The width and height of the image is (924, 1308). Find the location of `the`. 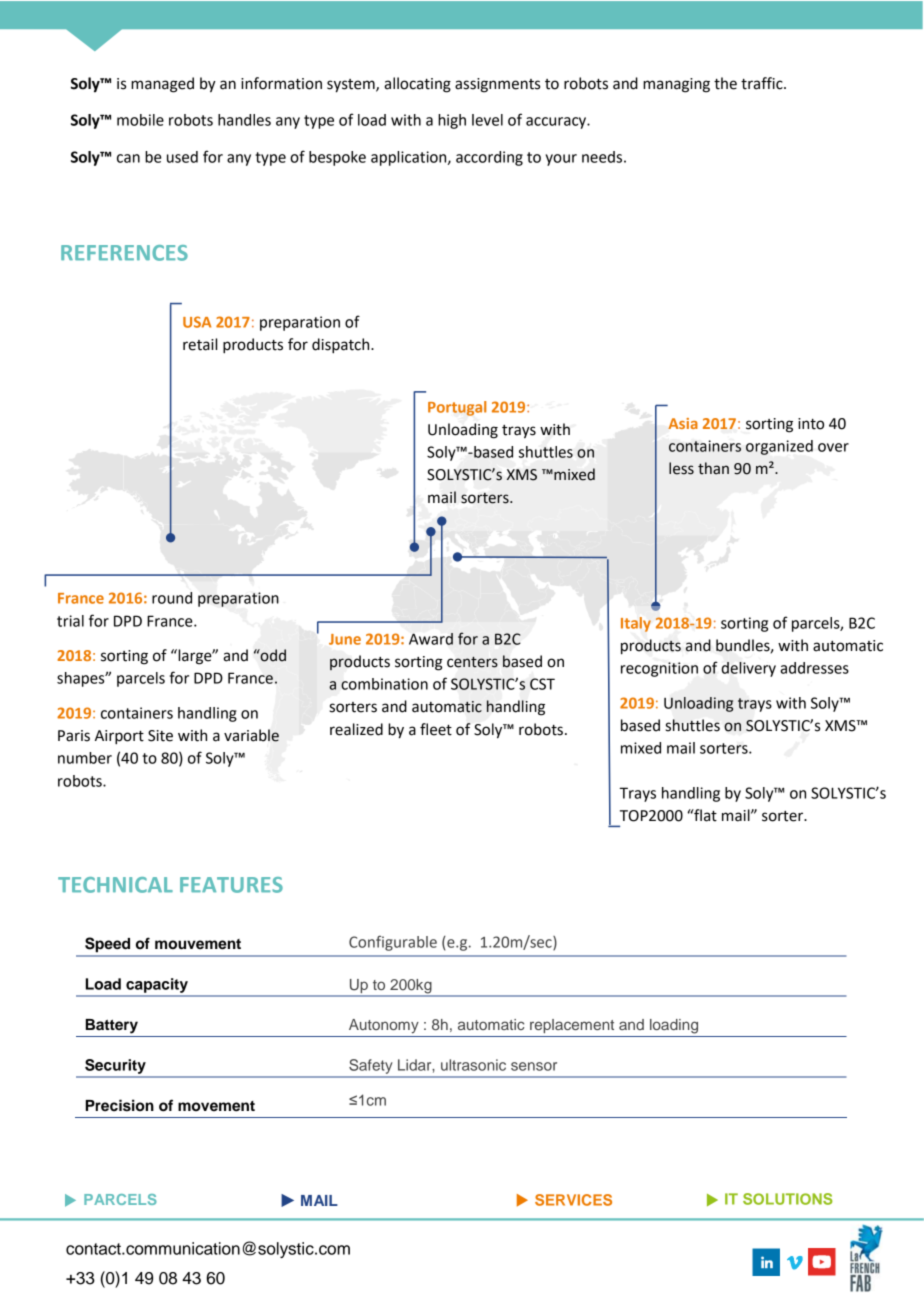

the is located at coordinates (725, 83).
